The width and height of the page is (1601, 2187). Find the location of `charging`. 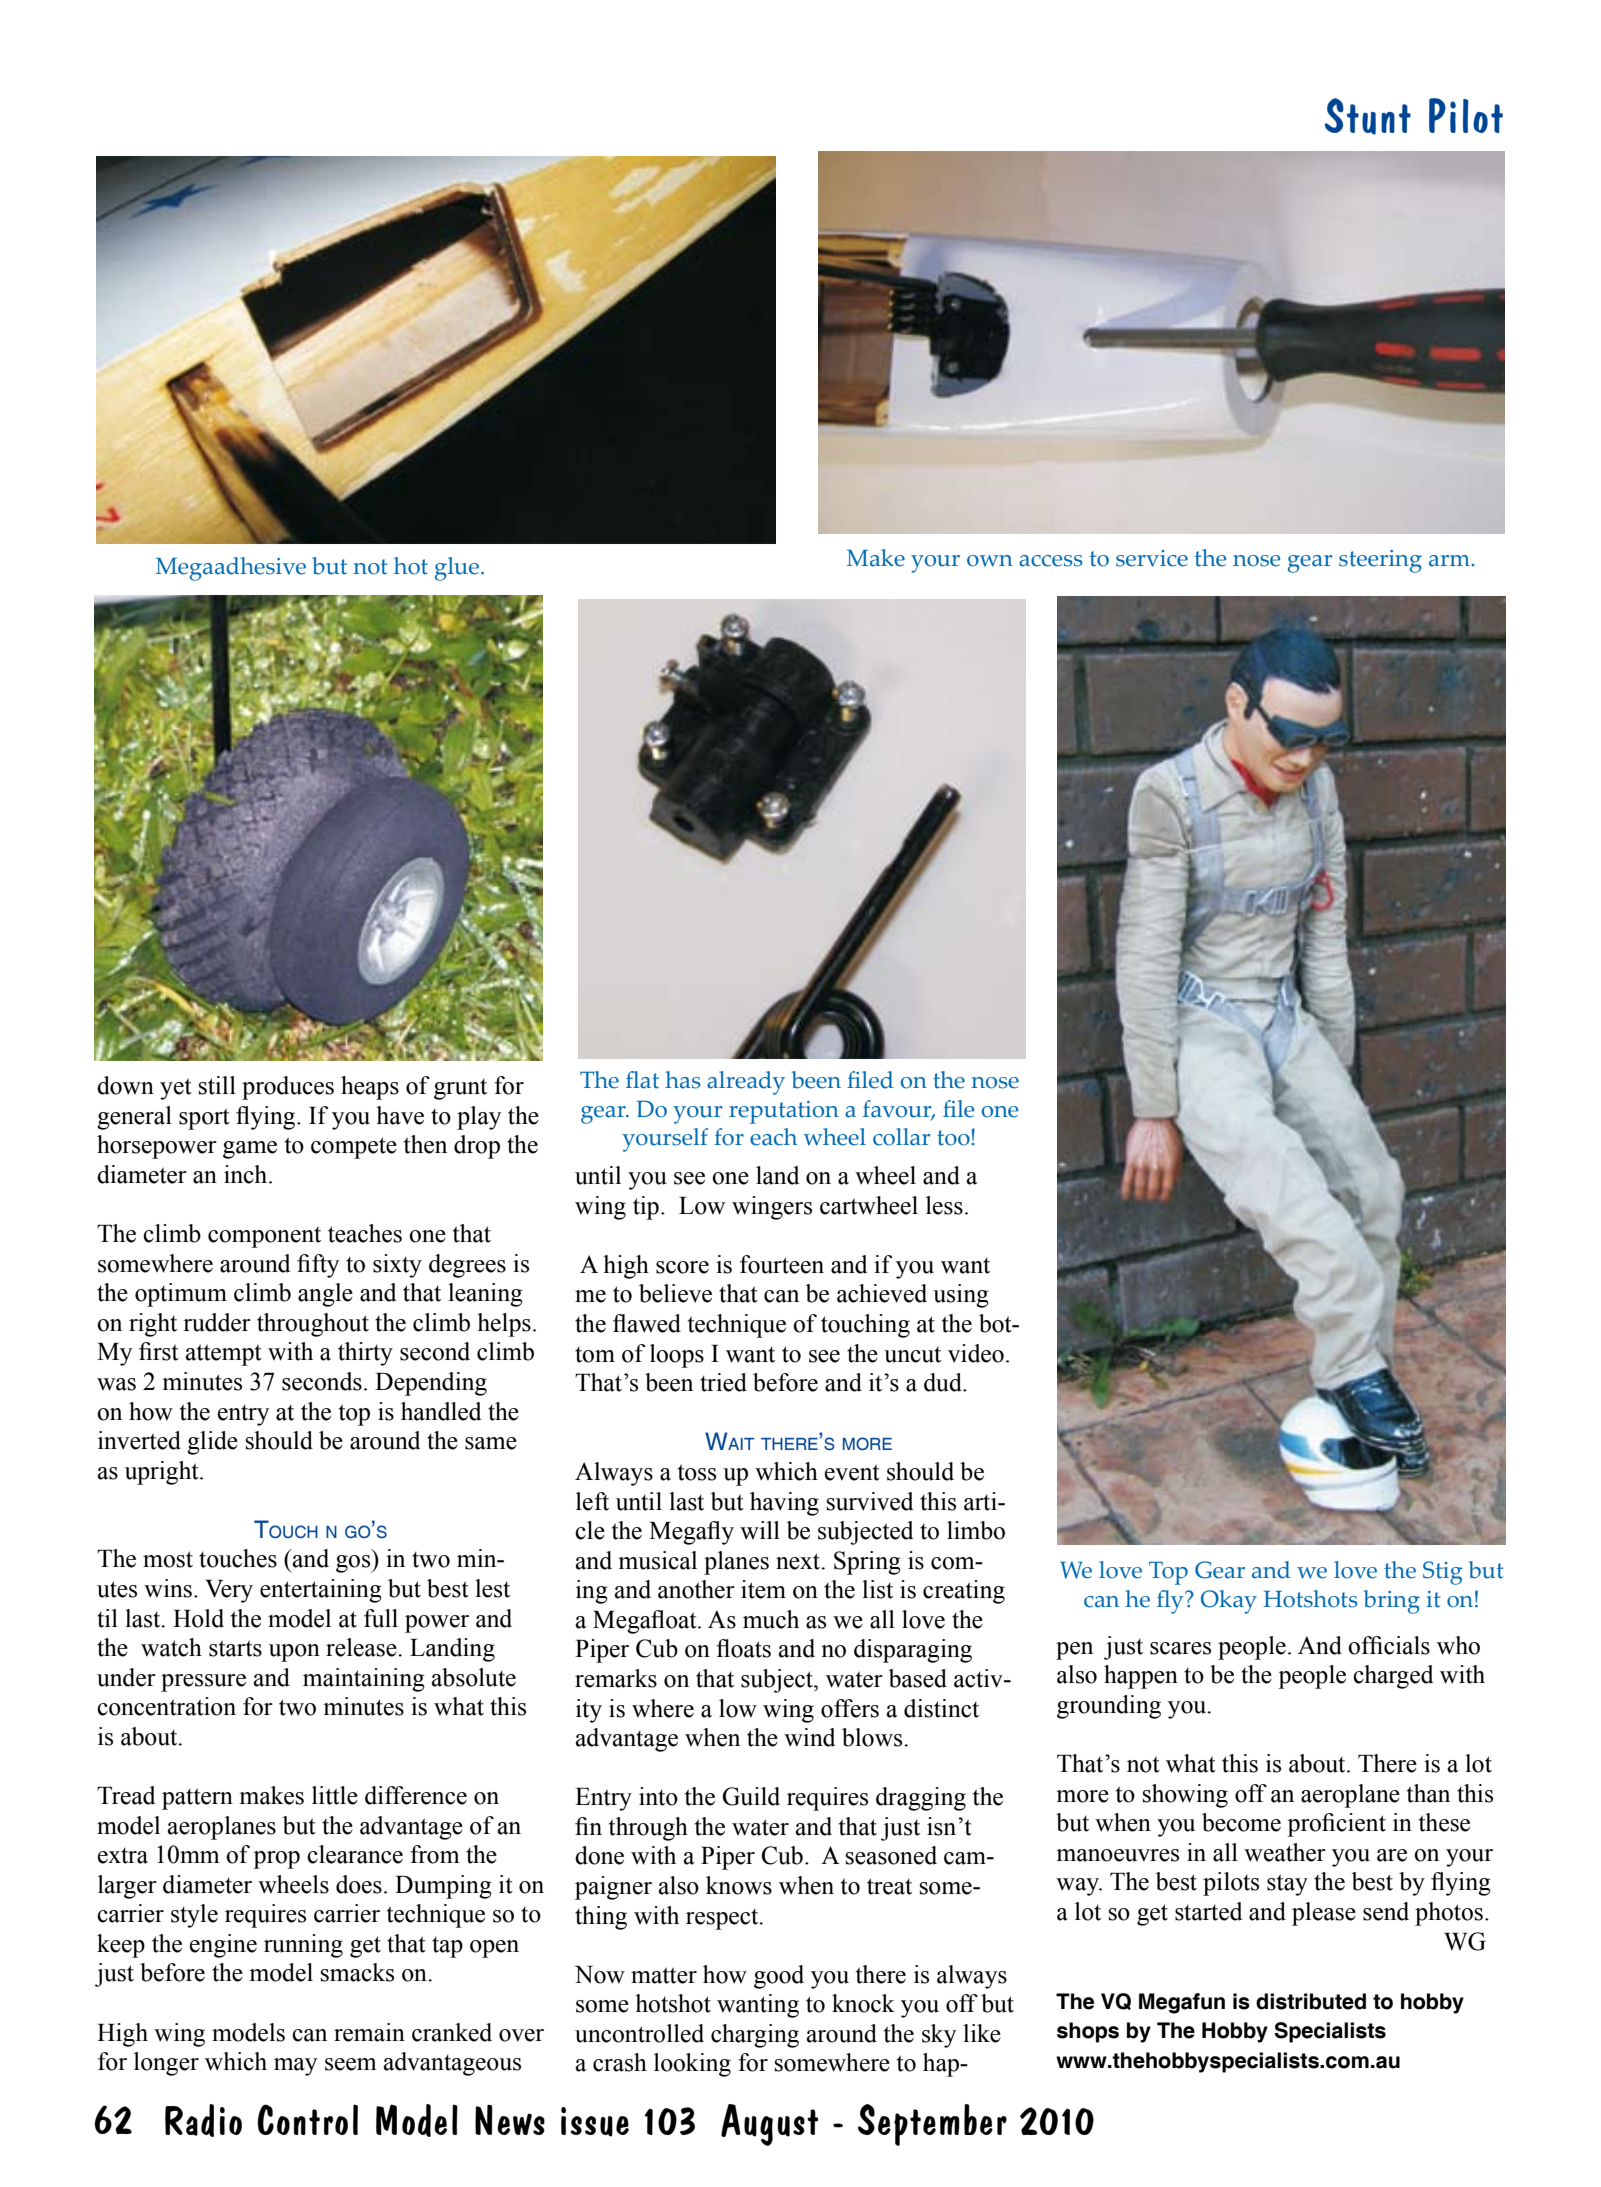

charging is located at coordinates (755, 2036).
